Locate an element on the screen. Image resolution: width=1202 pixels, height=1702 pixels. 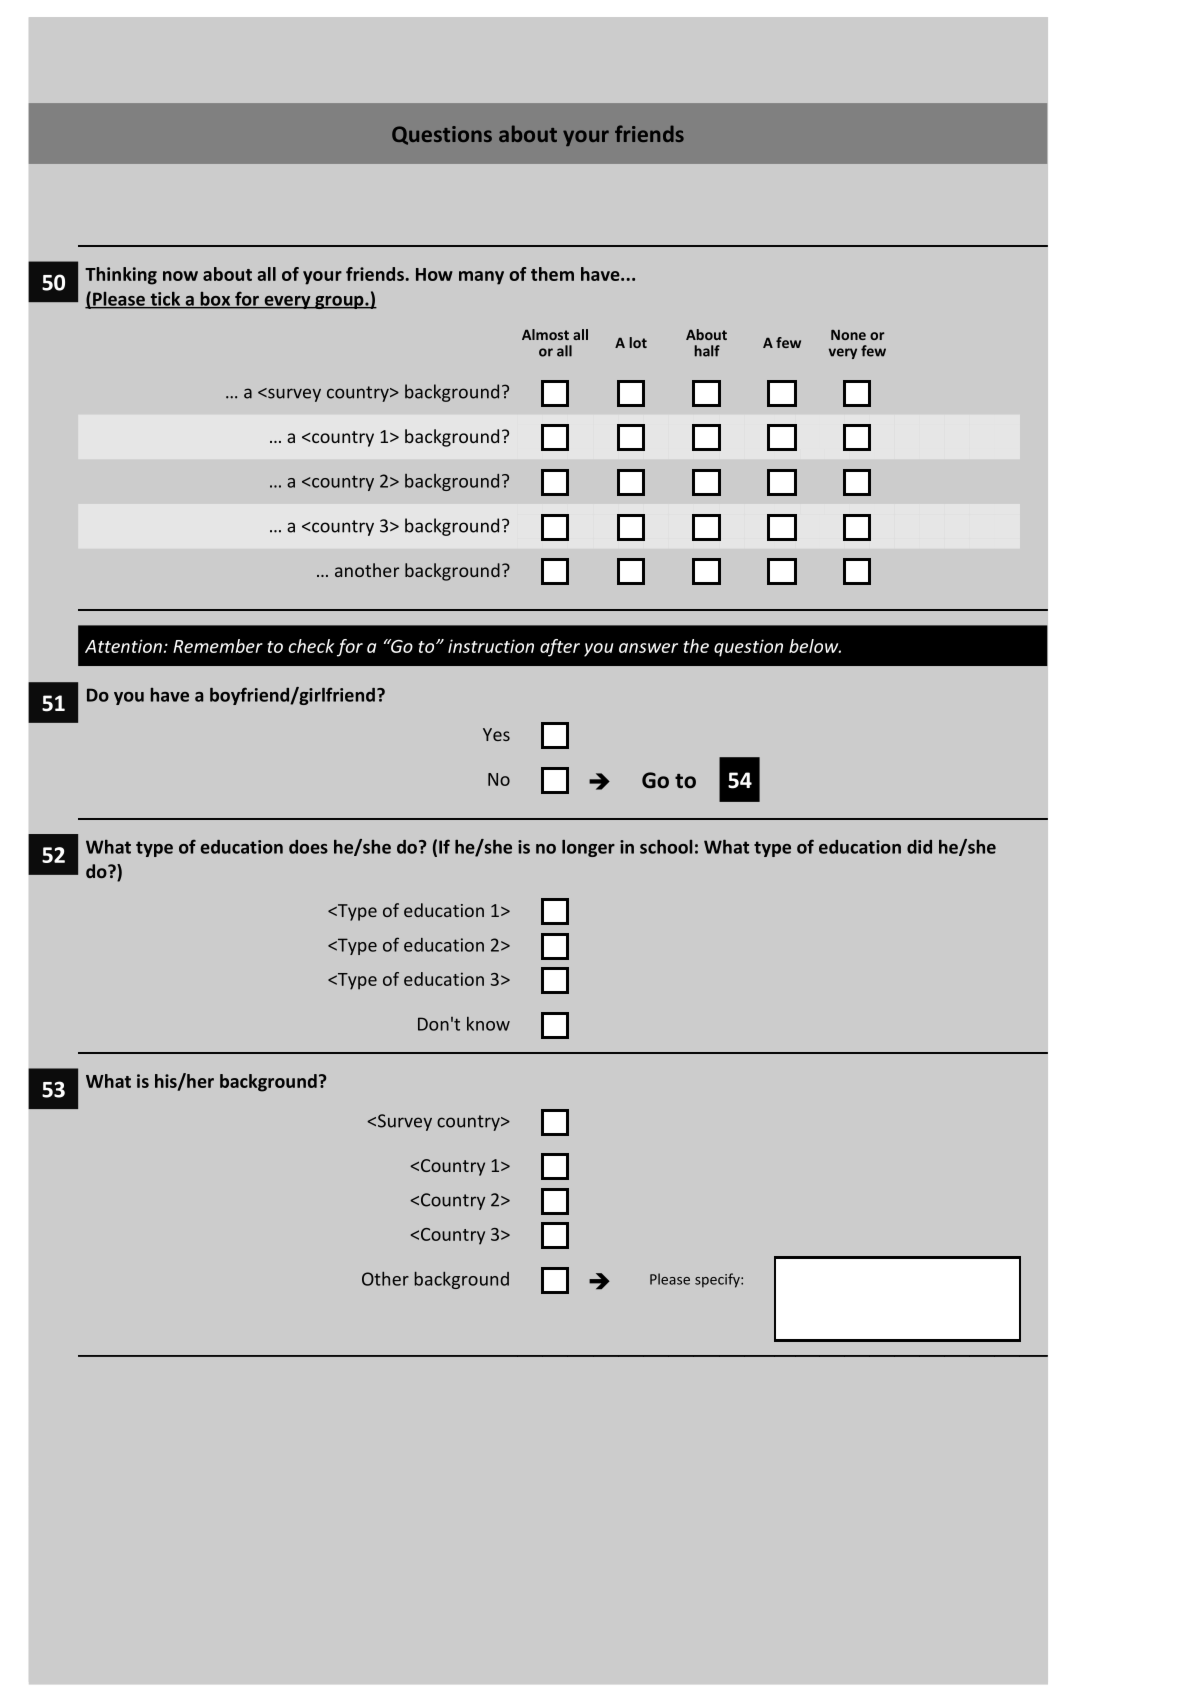
Remember is located at coordinates (218, 646).
